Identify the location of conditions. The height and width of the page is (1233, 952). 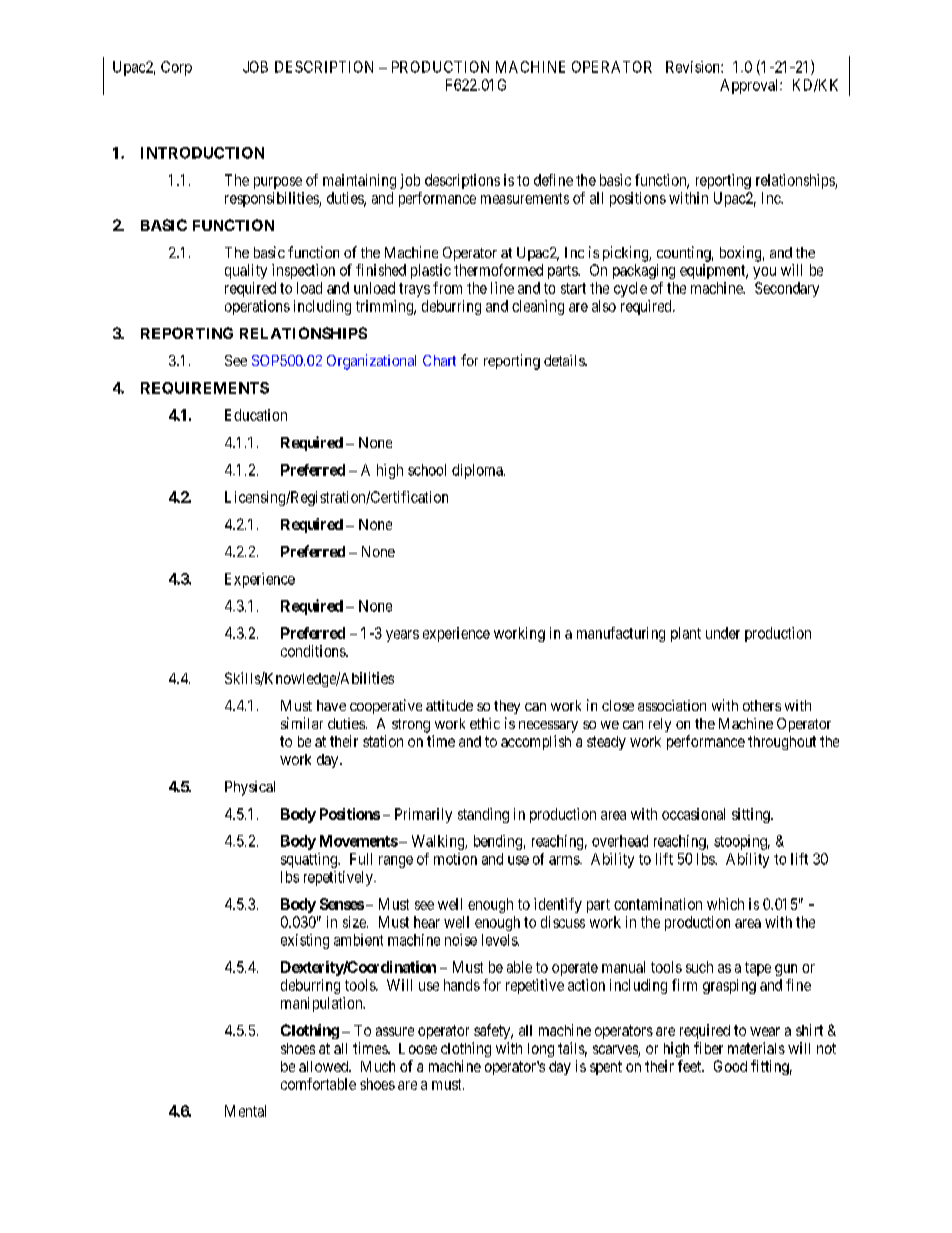
(314, 651).
